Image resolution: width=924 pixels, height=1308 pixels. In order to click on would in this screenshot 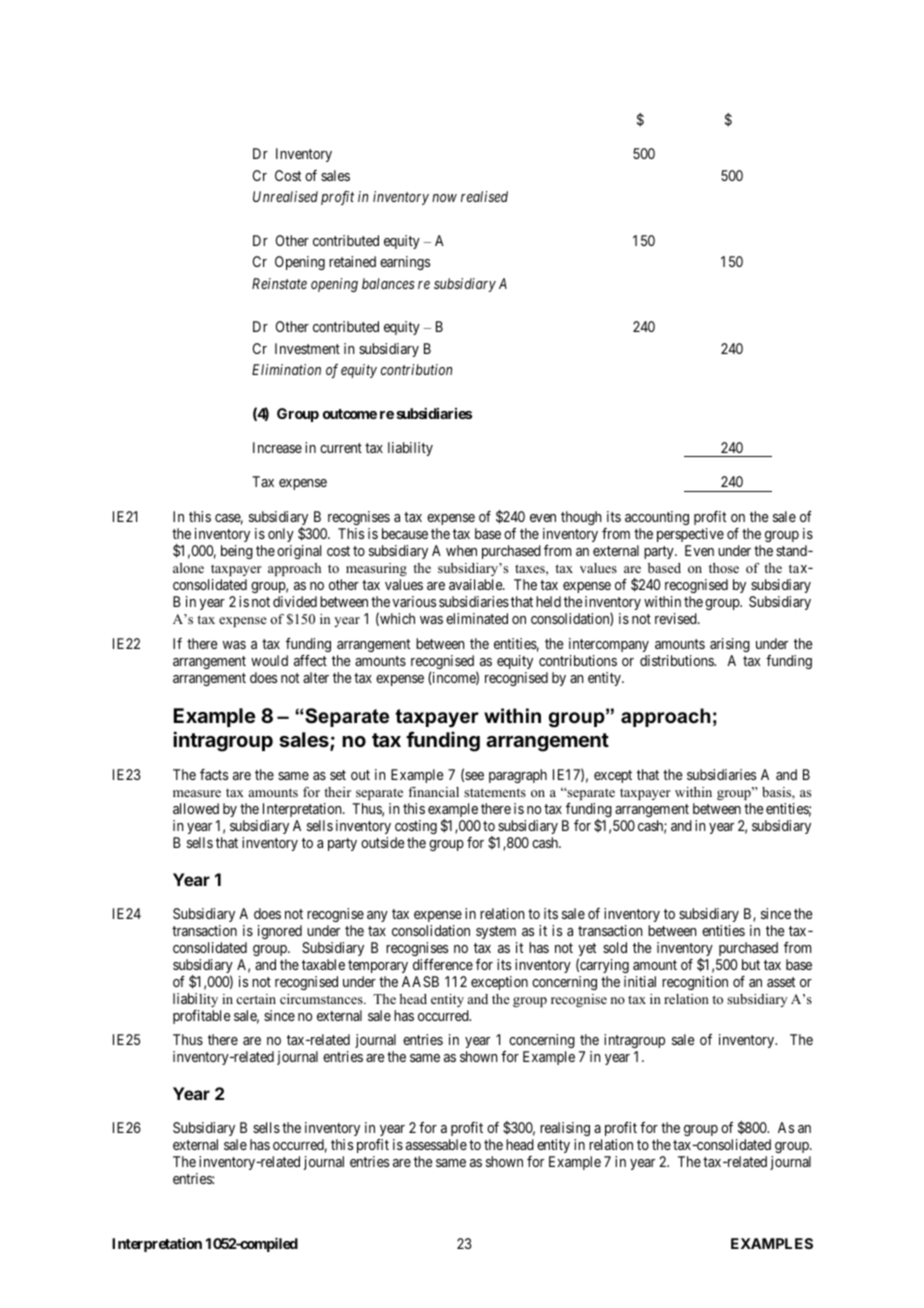, I will do `click(269, 660)`.
